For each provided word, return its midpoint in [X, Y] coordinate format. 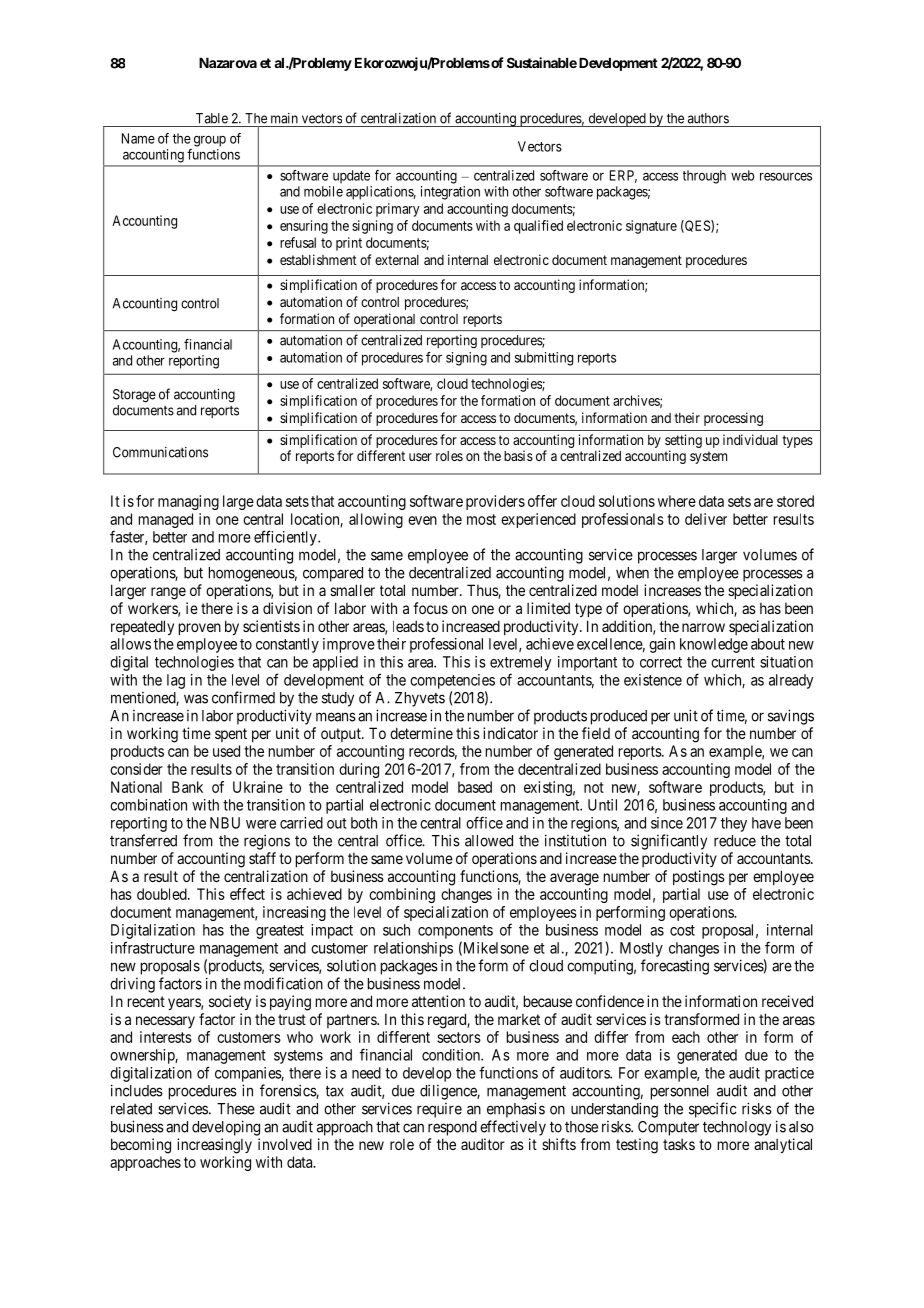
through [704, 177]
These [236, 1109]
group [210, 141]
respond [452, 1128]
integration [450, 193]
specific [713, 1110]
